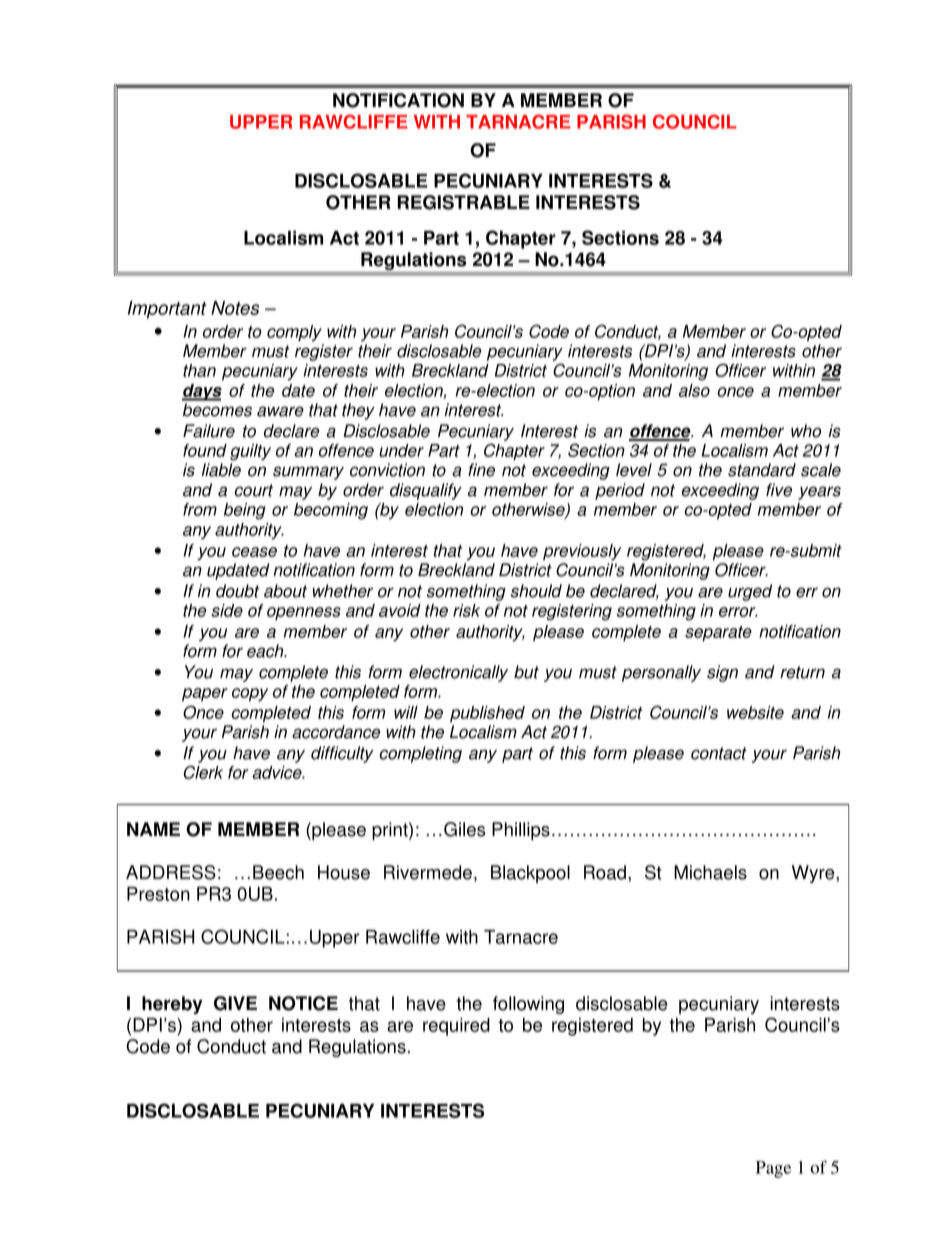 This document has height=1233, width=952. What do you see at coordinates (710, 872) in the document?
I see `Michaels` at bounding box center [710, 872].
